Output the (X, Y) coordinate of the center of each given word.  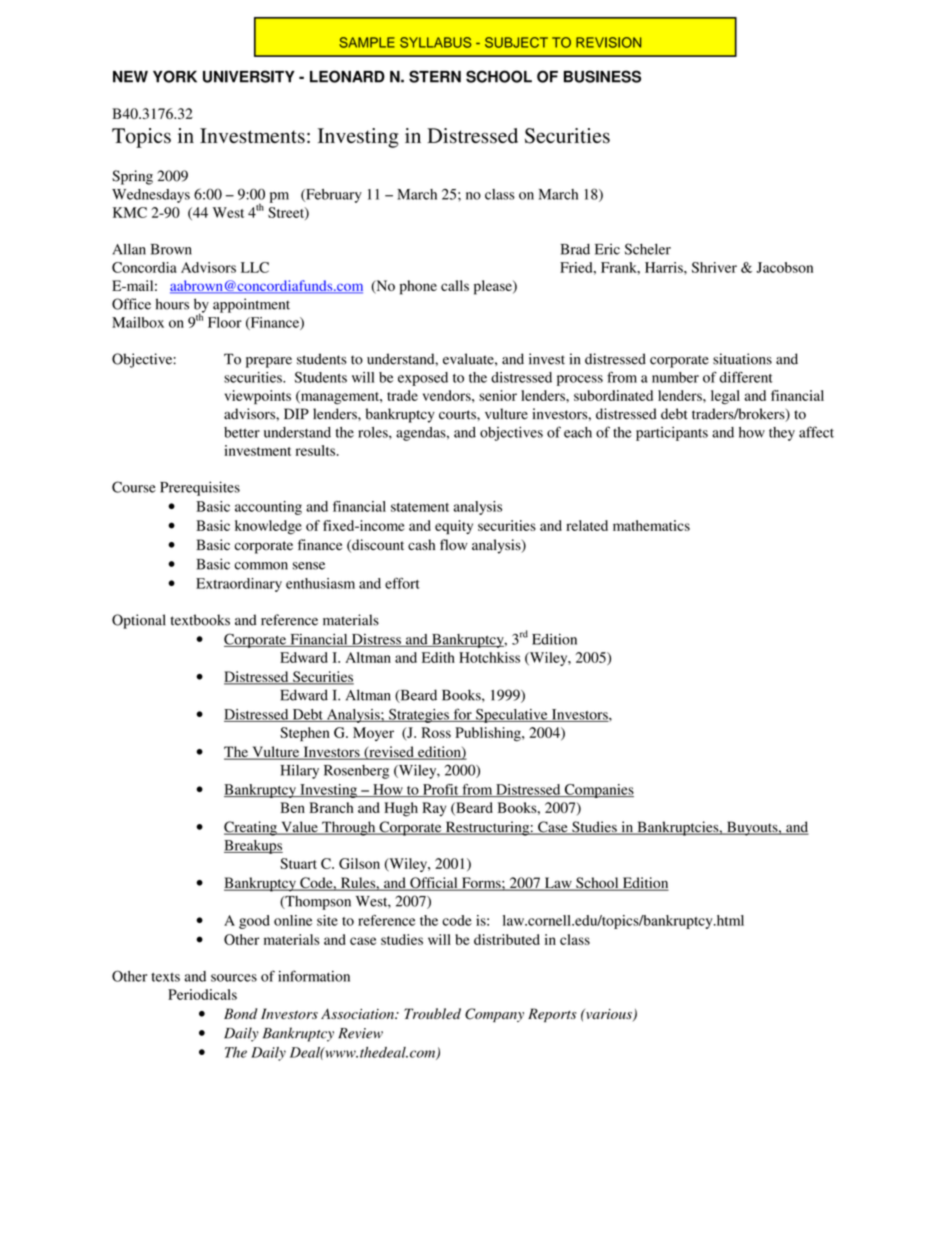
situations (742, 359)
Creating (251, 828)
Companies (598, 791)
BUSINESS (602, 76)
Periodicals (202, 994)
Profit (441, 790)
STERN (435, 76)
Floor (225, 322)
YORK (175, 76)
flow (454, 545)
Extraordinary (239, 585)
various (608, 1015)
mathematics (651, 525)
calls (455, 285)
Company (494, 1015)
